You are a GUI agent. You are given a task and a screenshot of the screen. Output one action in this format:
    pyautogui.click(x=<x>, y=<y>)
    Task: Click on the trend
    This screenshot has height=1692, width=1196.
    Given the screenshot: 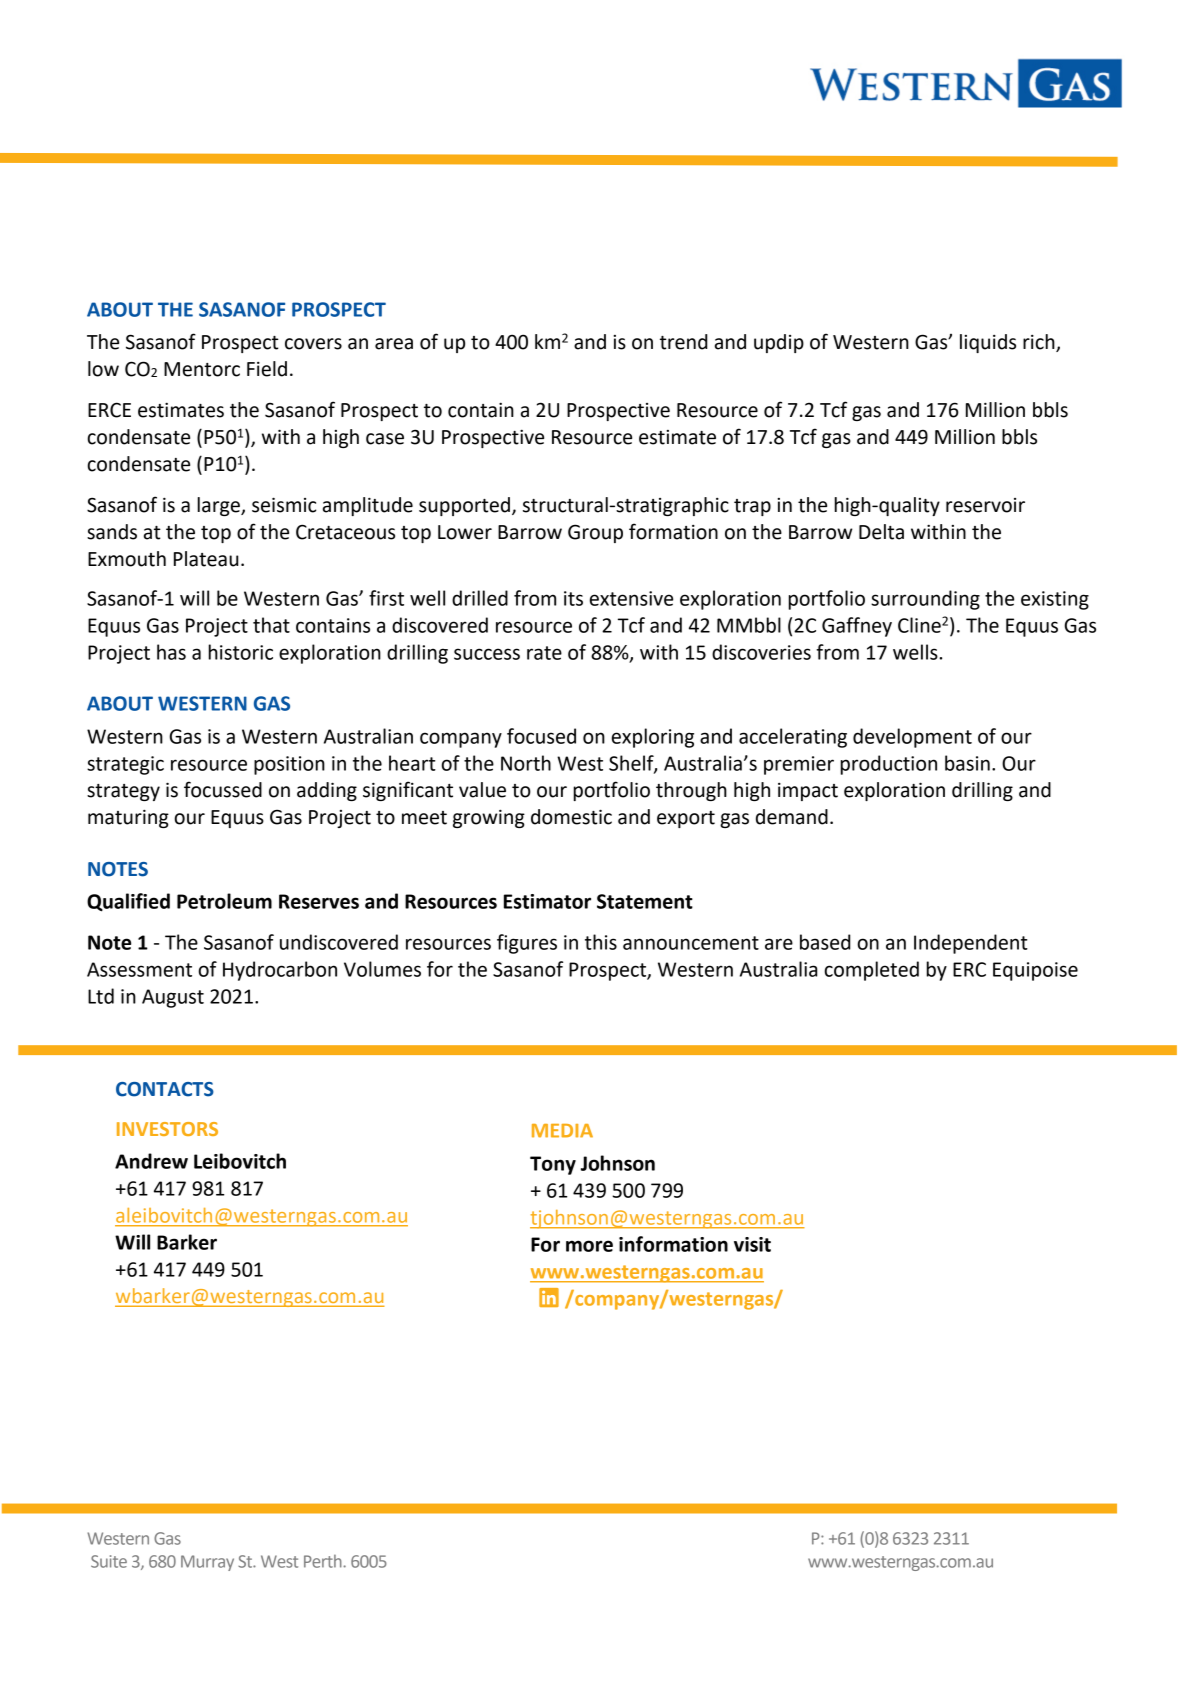 What is the action you would take?
    pyautogui.click(x=684, y=342)
